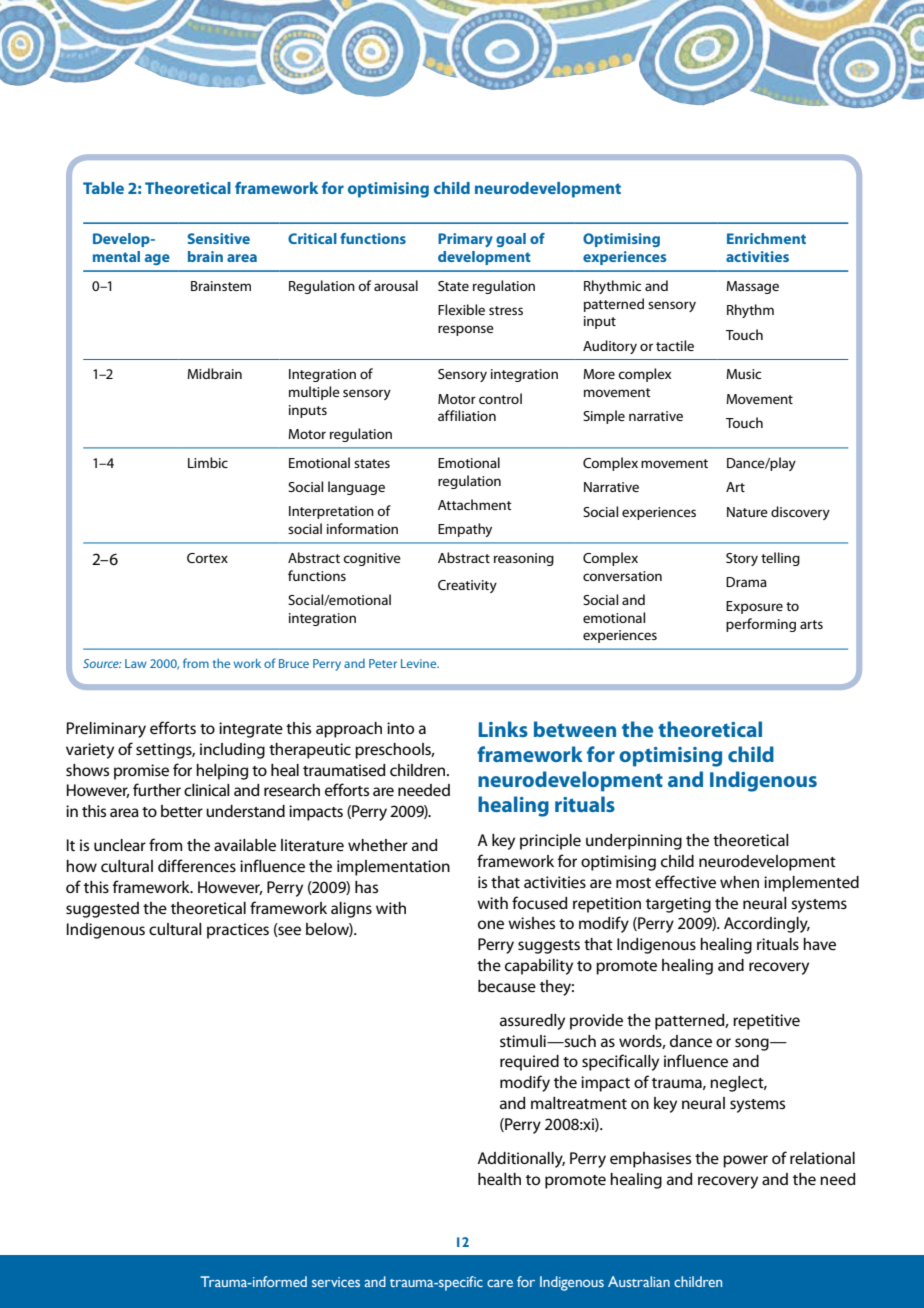 This image has width=924, height=1308. Describe the element at coordinates (761, 625) in the image. I see `performing` at that location.
